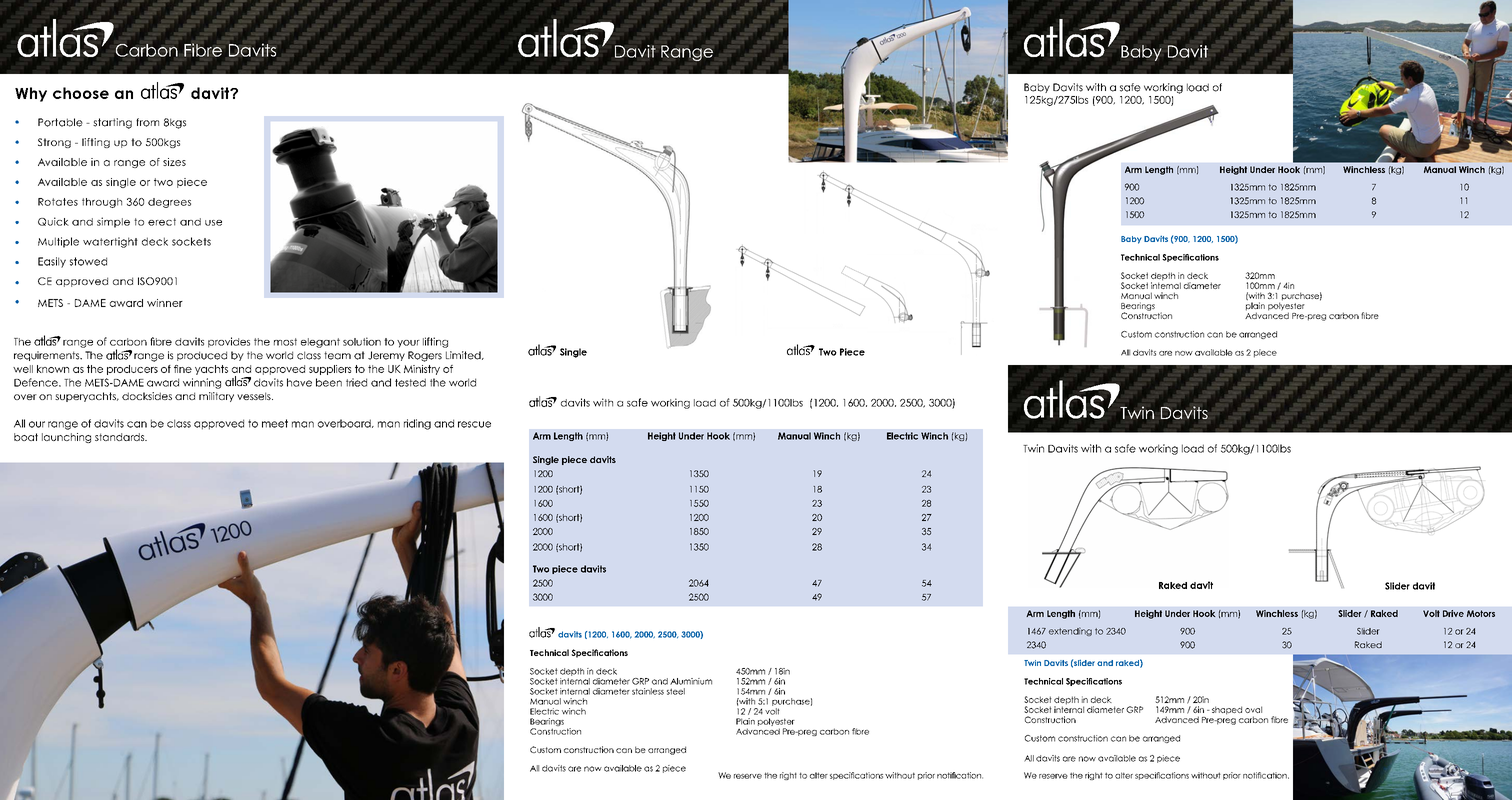 The width and height of the screenshot is (1512, 800). Describe the element at coordinates (112, 123) in the screenshot. I see `starting` at that location.
